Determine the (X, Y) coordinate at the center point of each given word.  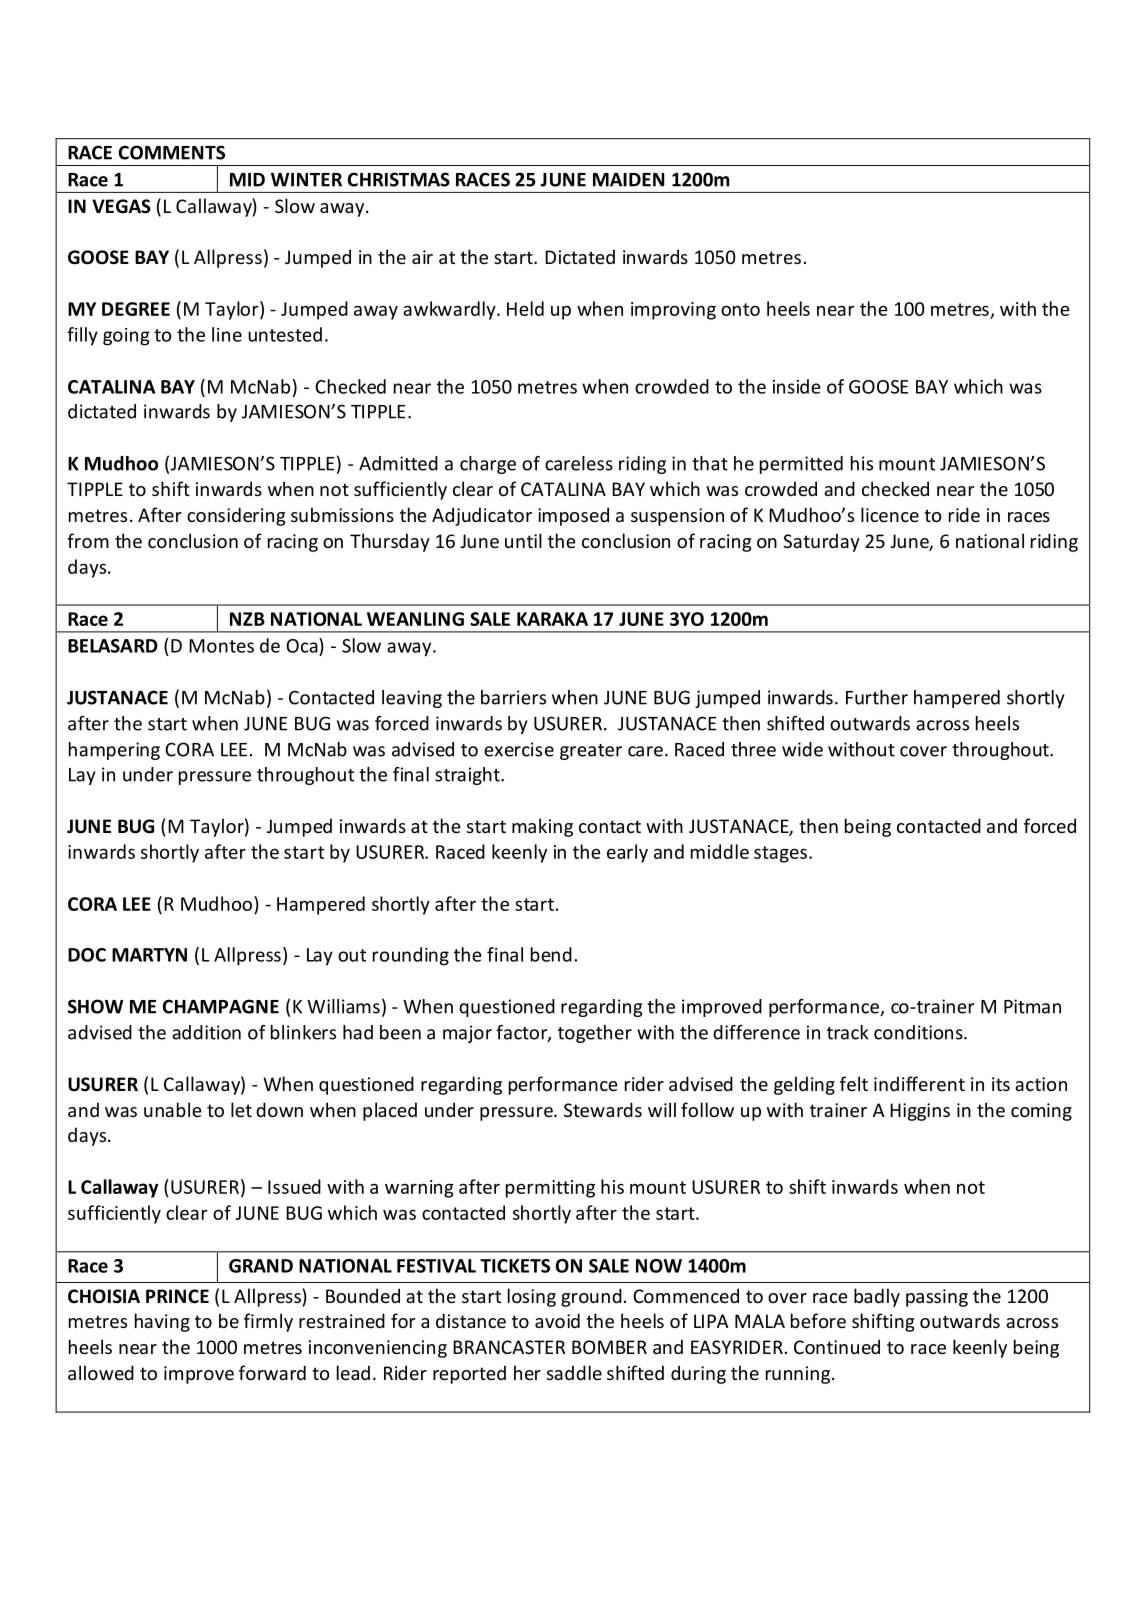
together (595, 1034)
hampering (114, 751)
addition (206, 1032)
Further (877, 697)
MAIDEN (628, 180)
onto (740, 309)
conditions (919, 1032)
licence (890, 514)
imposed (573, 516)
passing (937, 1298)
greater (591, 752)
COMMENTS (172, 152)
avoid (557, 1320)
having (162, 1322)
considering (236, 516)
